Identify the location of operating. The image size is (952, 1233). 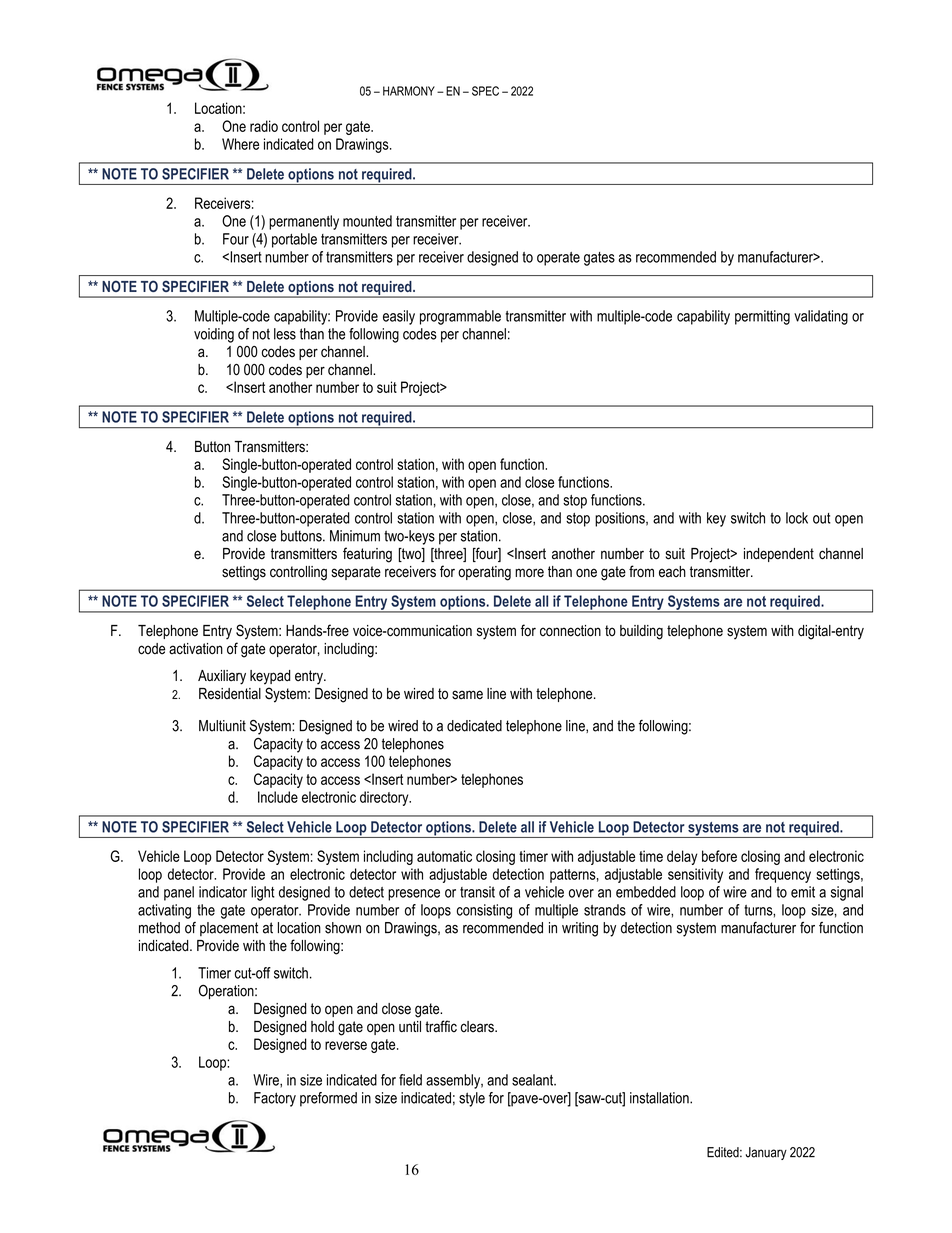
(484, 573).
